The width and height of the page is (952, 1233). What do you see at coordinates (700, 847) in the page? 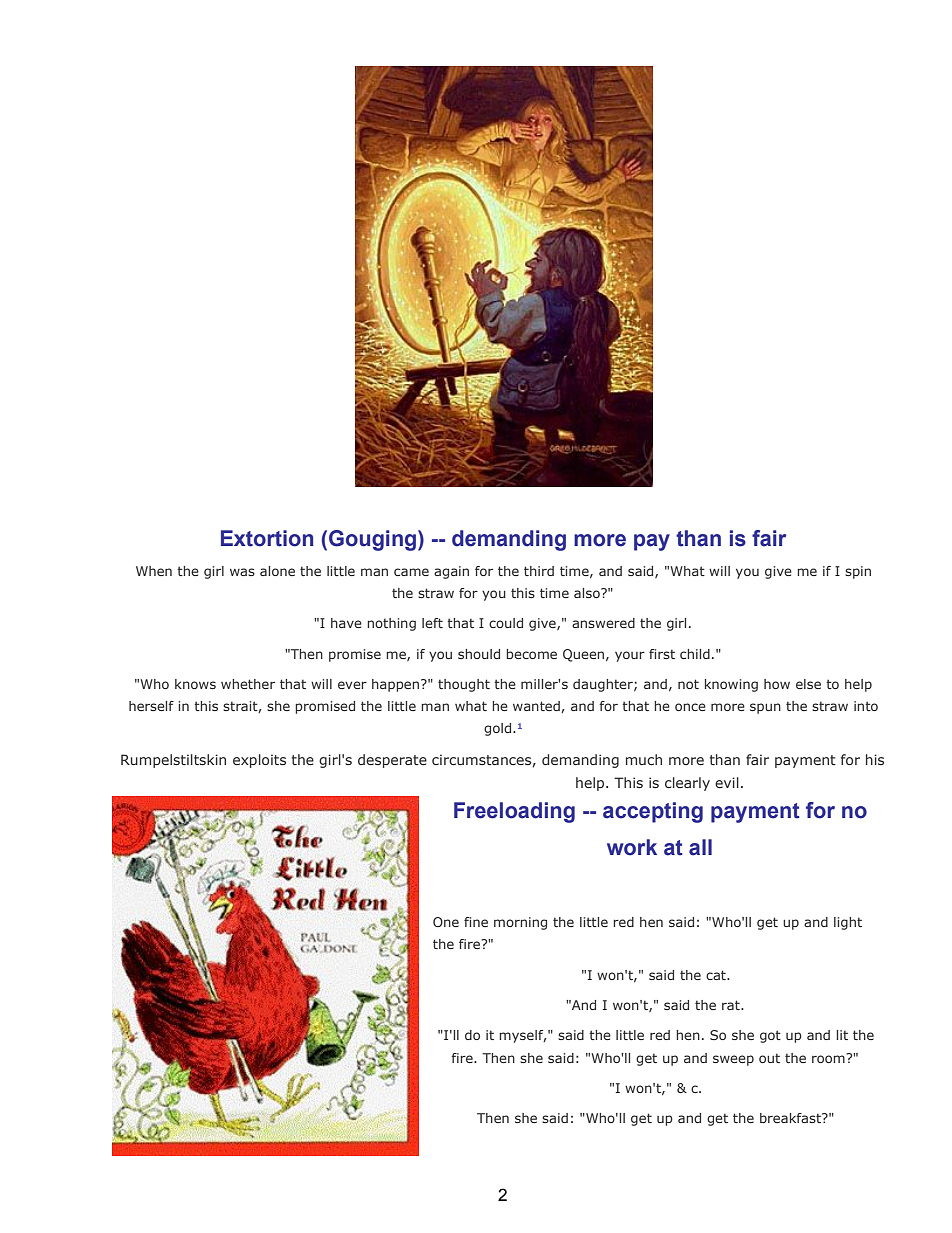
I see `all` at bounding box center [700, 847].
